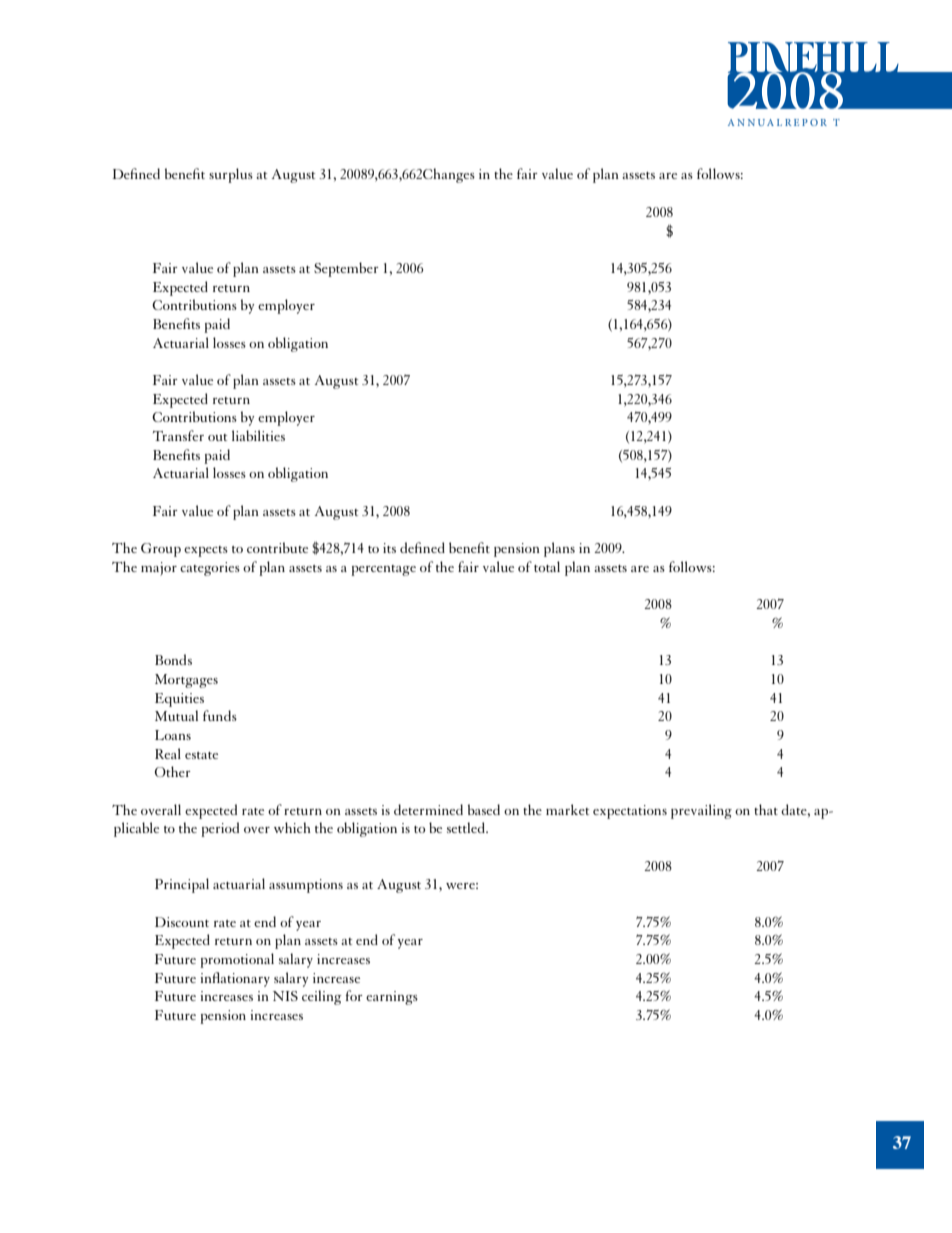 The image size is (952, 1233). I want to click on September, so click(346, 269).
